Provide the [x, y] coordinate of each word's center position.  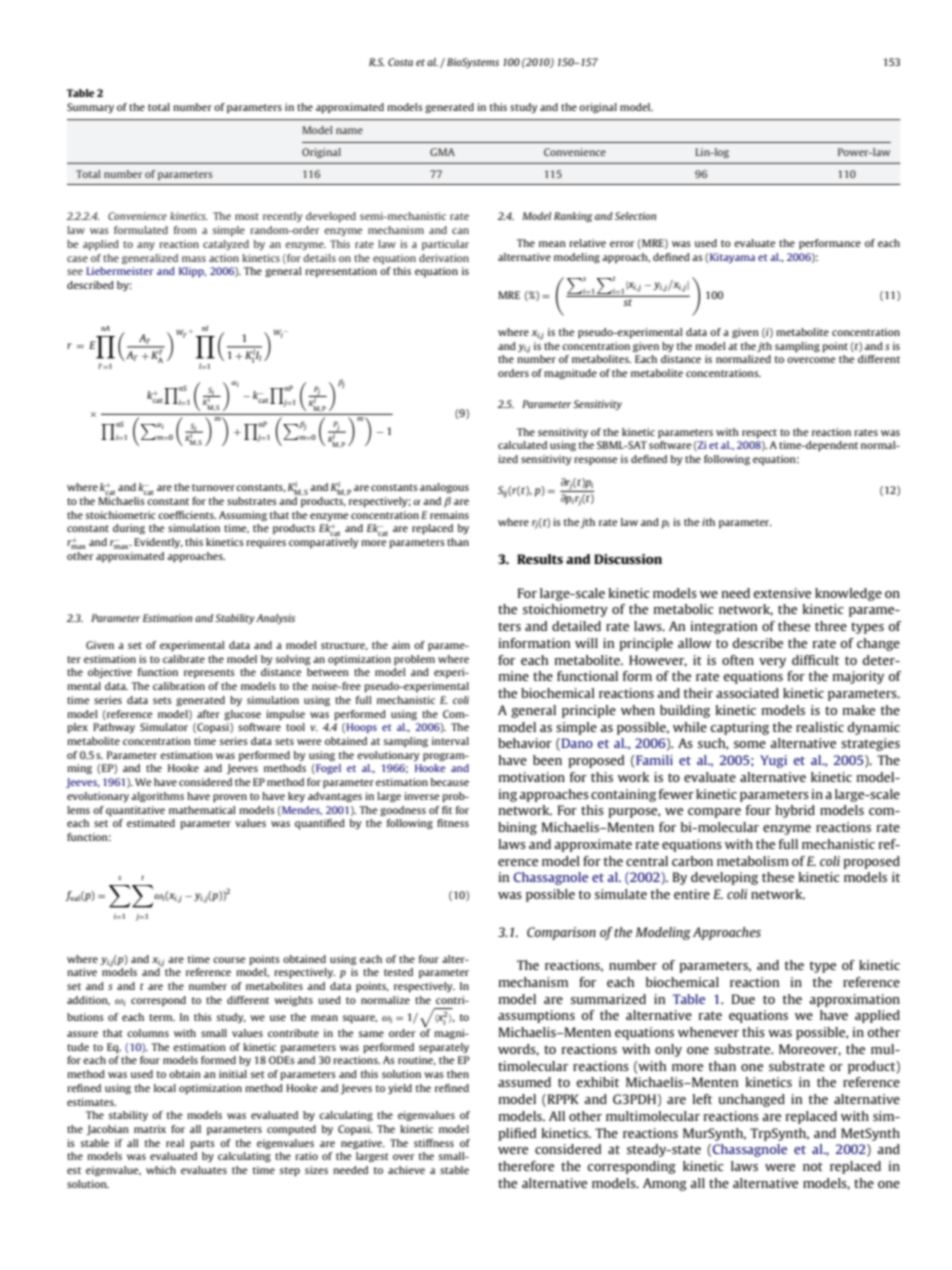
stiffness [434, 1143]
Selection [635, 216]
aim [401, 645]
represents [209, 673]
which [161, 1170]
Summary [90, 108]
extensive [782, 593]
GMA [442, 152]
